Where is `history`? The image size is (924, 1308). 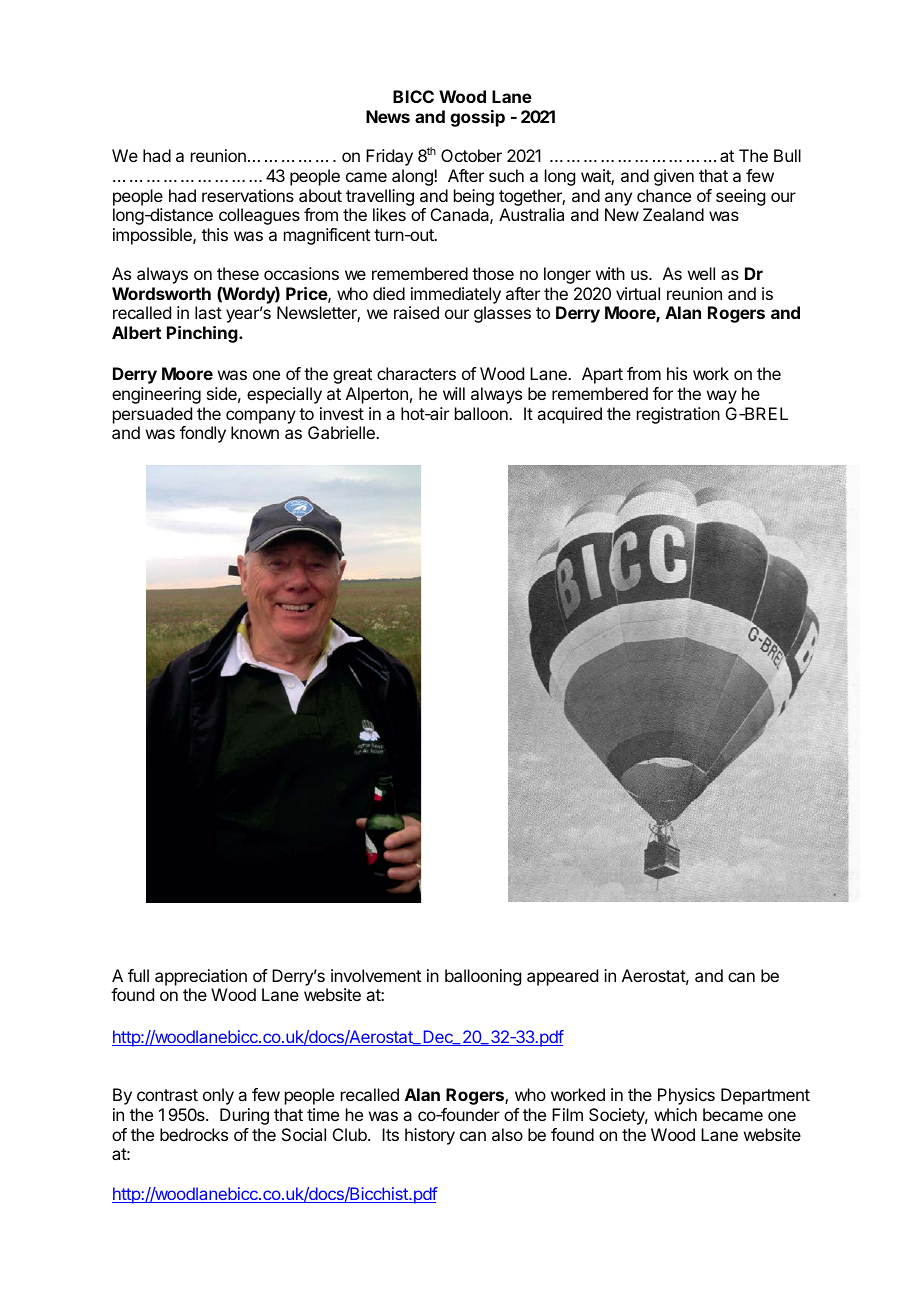 history is located at coordinates (430, 1136).
